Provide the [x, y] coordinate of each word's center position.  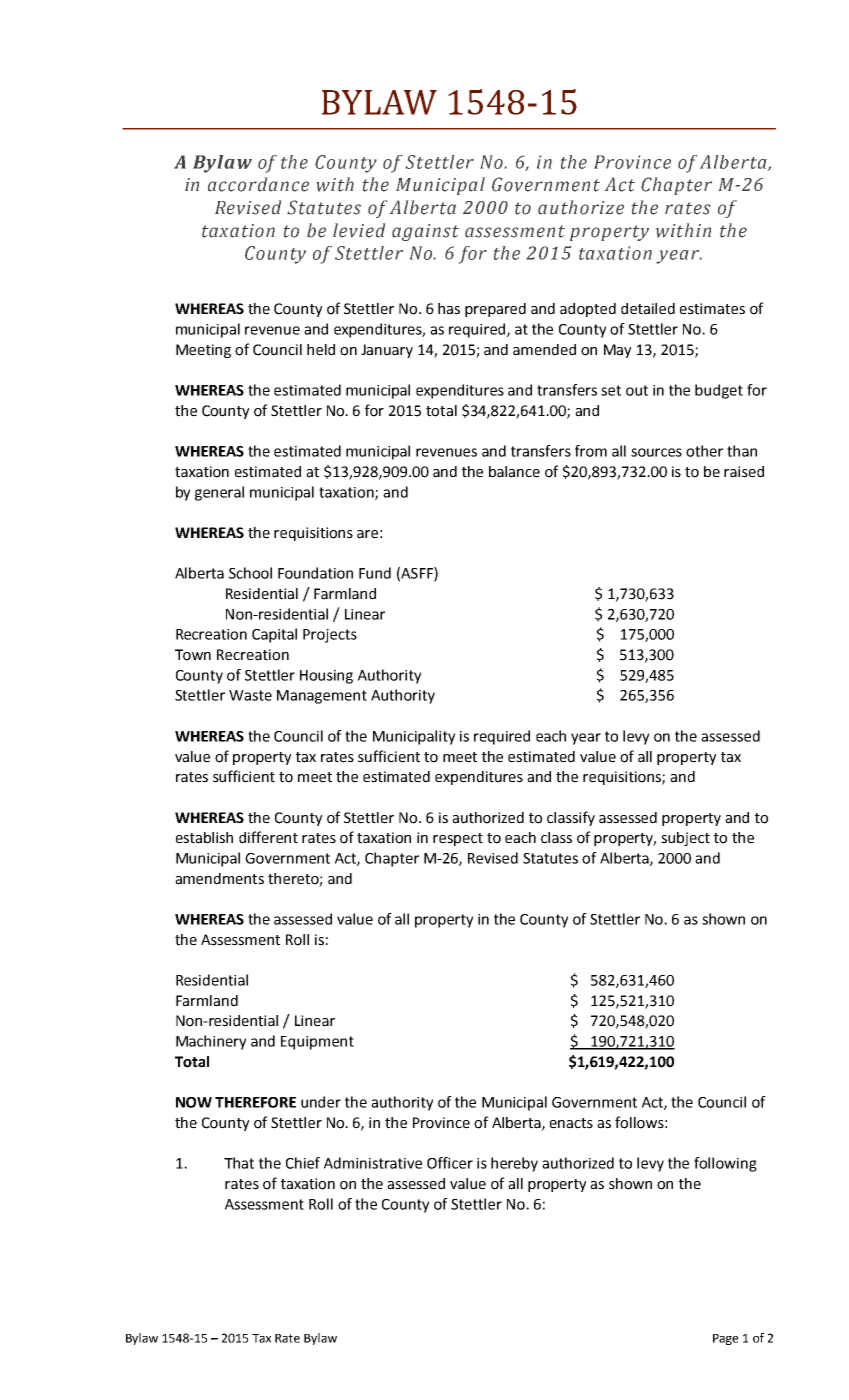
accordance [258, 184]
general [219, 493]
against [425, 232]
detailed [648, 309]
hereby [514, 1164]
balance [514, 472]
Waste [250, 695]
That [239, 1163]
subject [685, 839]
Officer [450, 1163]
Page [725, 1339]
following [725, 1164]
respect [458, 839]
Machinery [211, 1042]
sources [656, 452]
